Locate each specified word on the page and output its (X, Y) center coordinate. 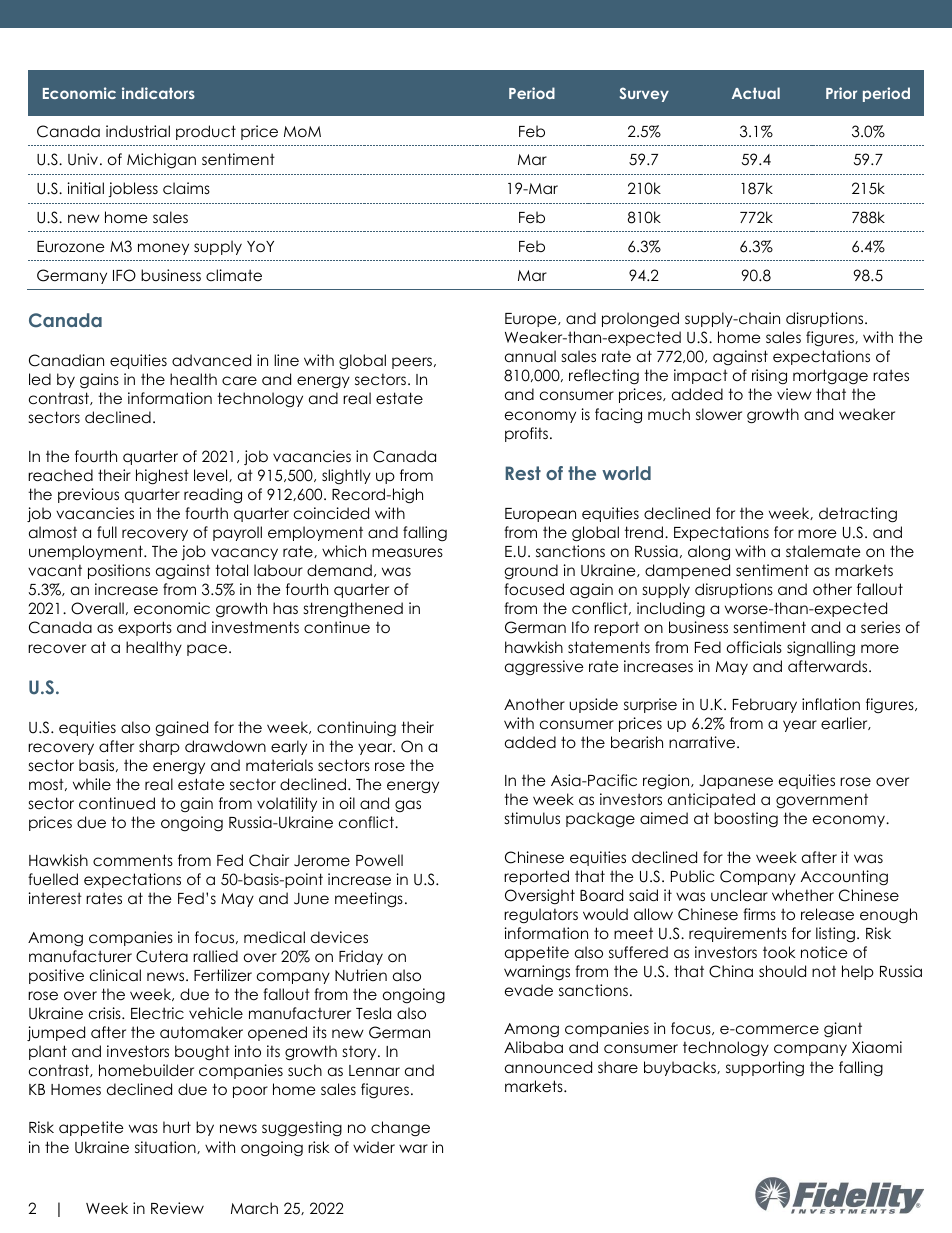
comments (133, 860)
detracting (858, 515)
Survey (644, 94)
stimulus (532, 818)
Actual (756, 93)
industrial (138, 131)
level (212, 475)
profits (528, 434)
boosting (746, 820)
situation (166, 1147)
